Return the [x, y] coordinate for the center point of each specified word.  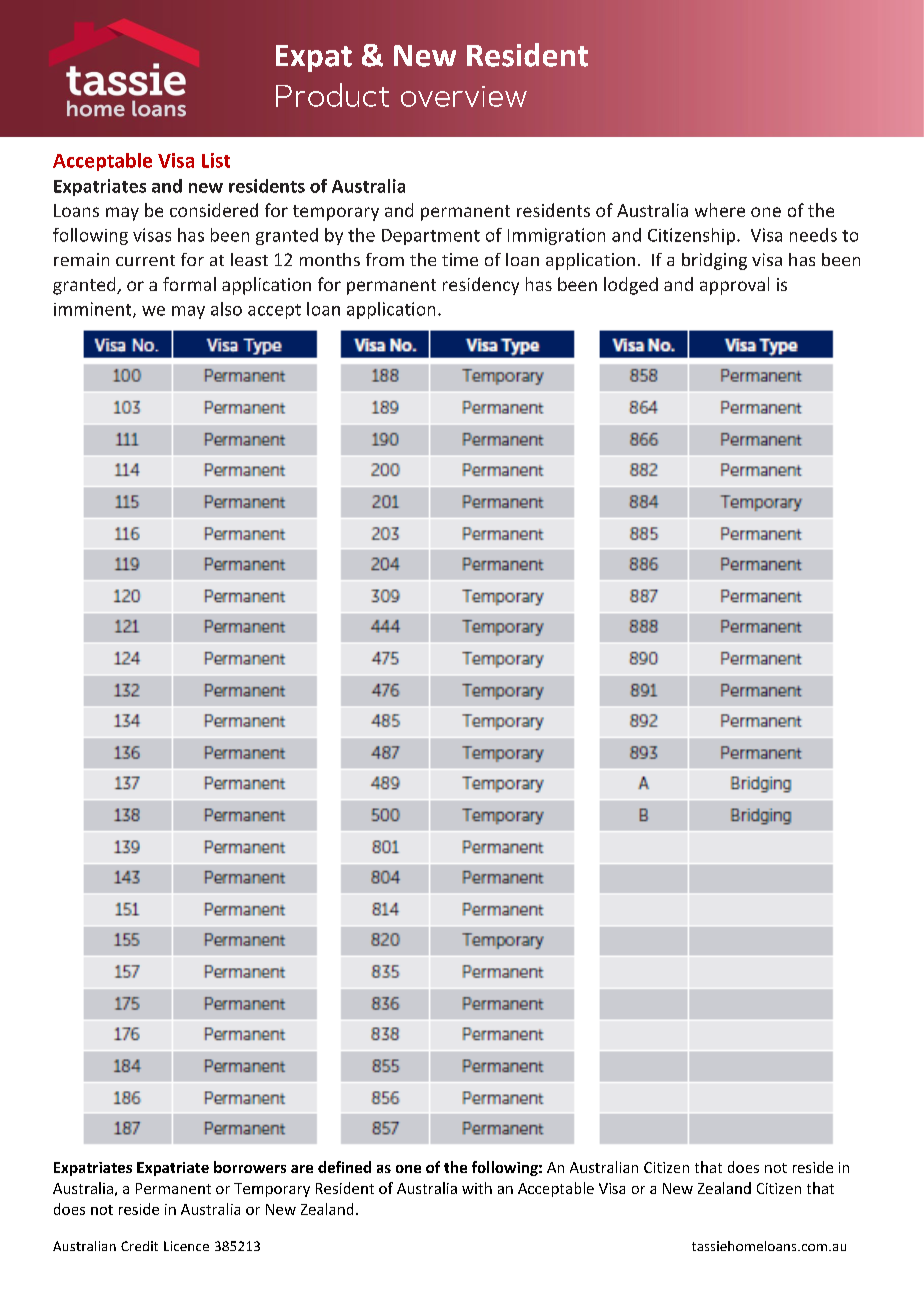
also [226, 309]
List [216, 160]
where [720, 210]
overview [464, 96]
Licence [186, 1246]
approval [734, 286]
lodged [631, 286]
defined [344, 1167]
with [477, 1188]
